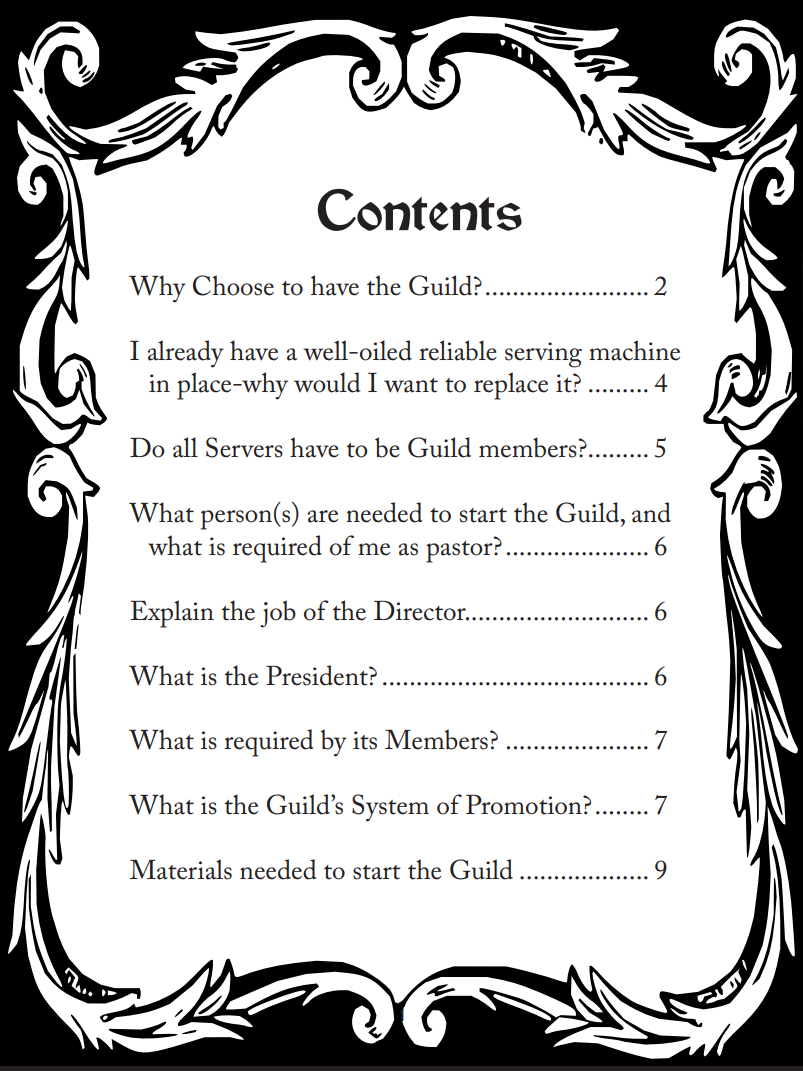 The image size is (803, 1071). I want to click on machine, so click(634, 350).
